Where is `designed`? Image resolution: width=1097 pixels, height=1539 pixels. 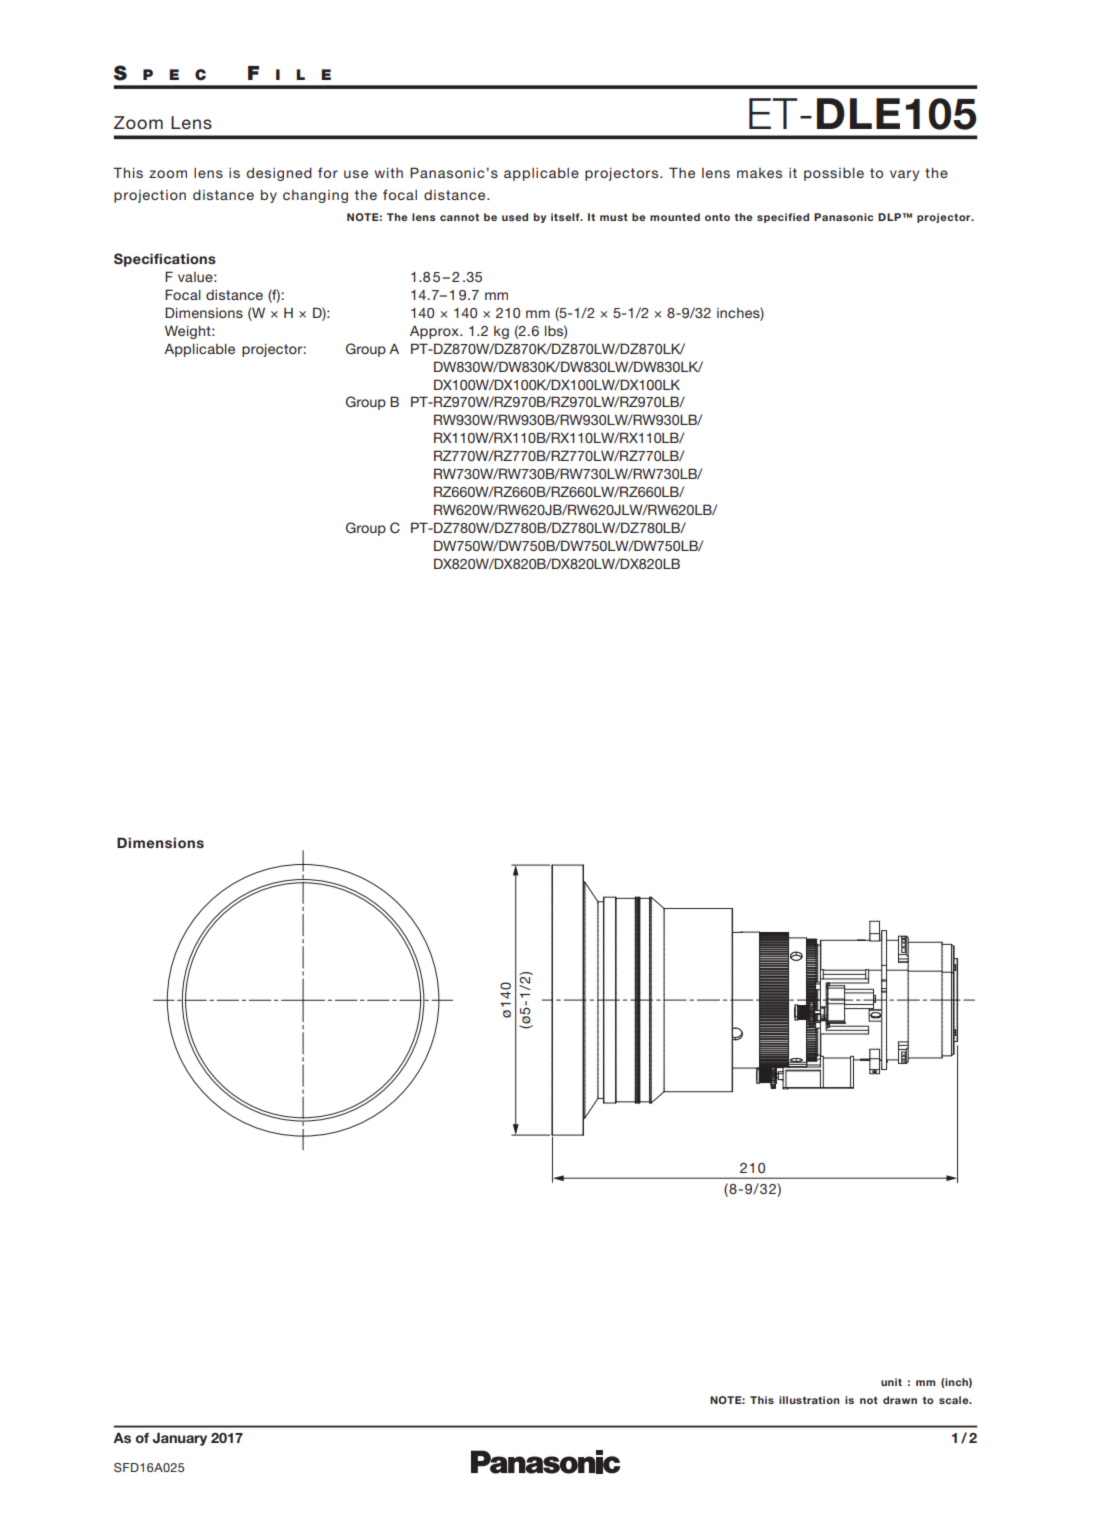
designed is located at coordinates (279, 174).
